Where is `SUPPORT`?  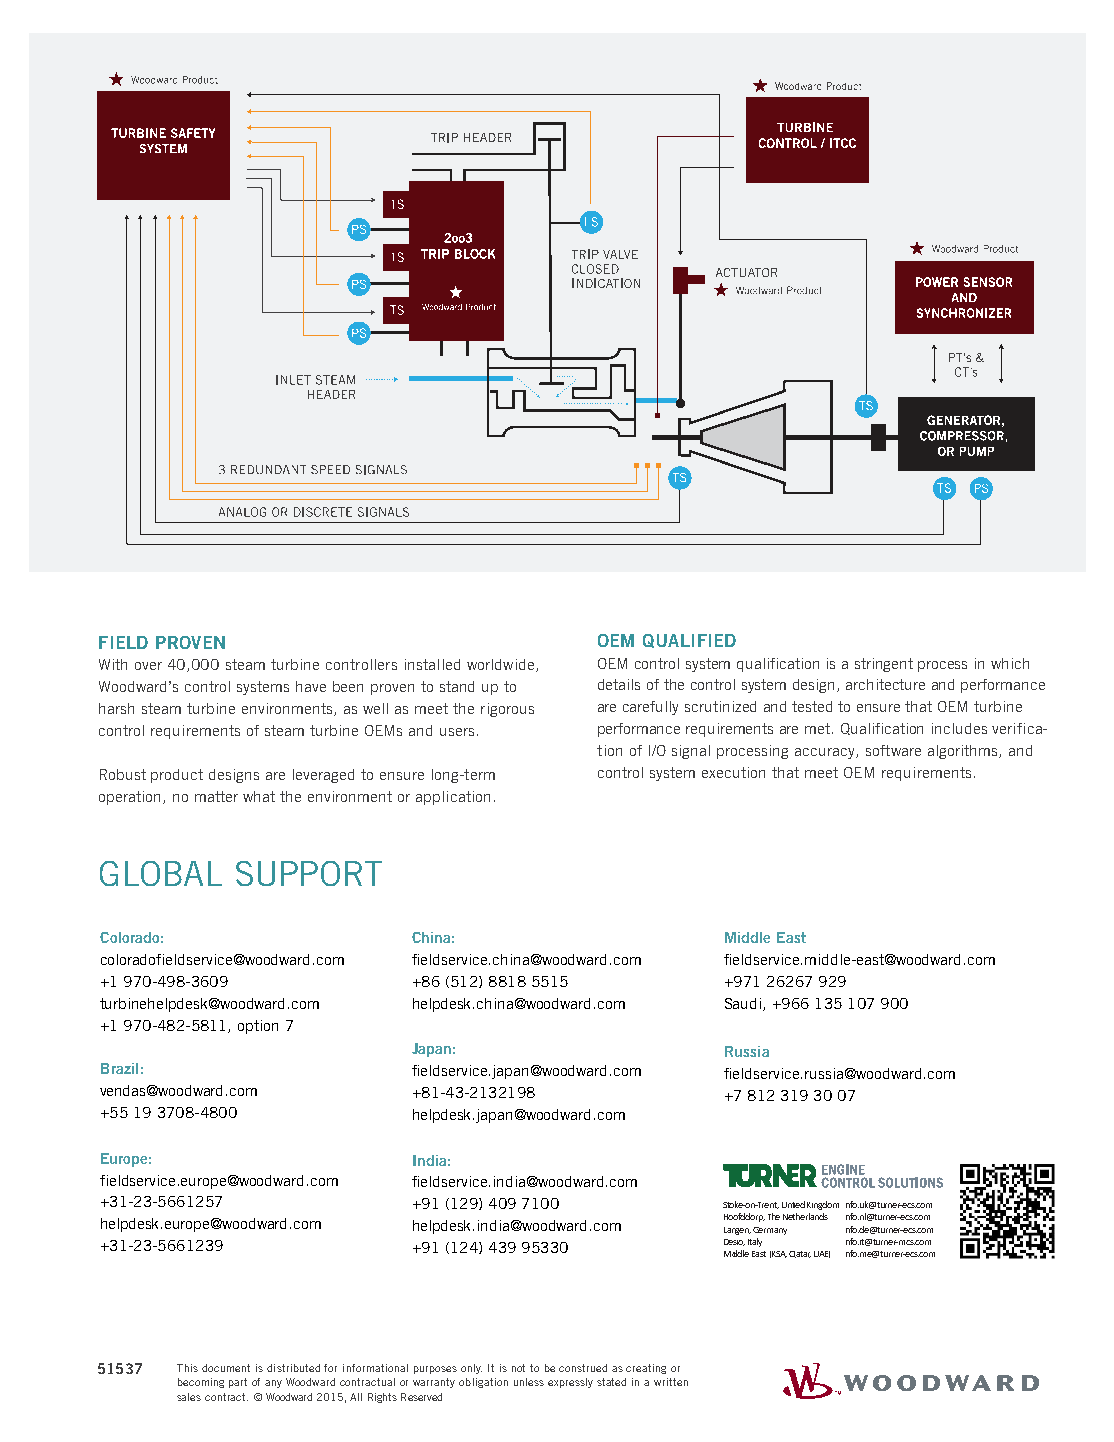 SUPPORT is located at coordinates (309, 873).
